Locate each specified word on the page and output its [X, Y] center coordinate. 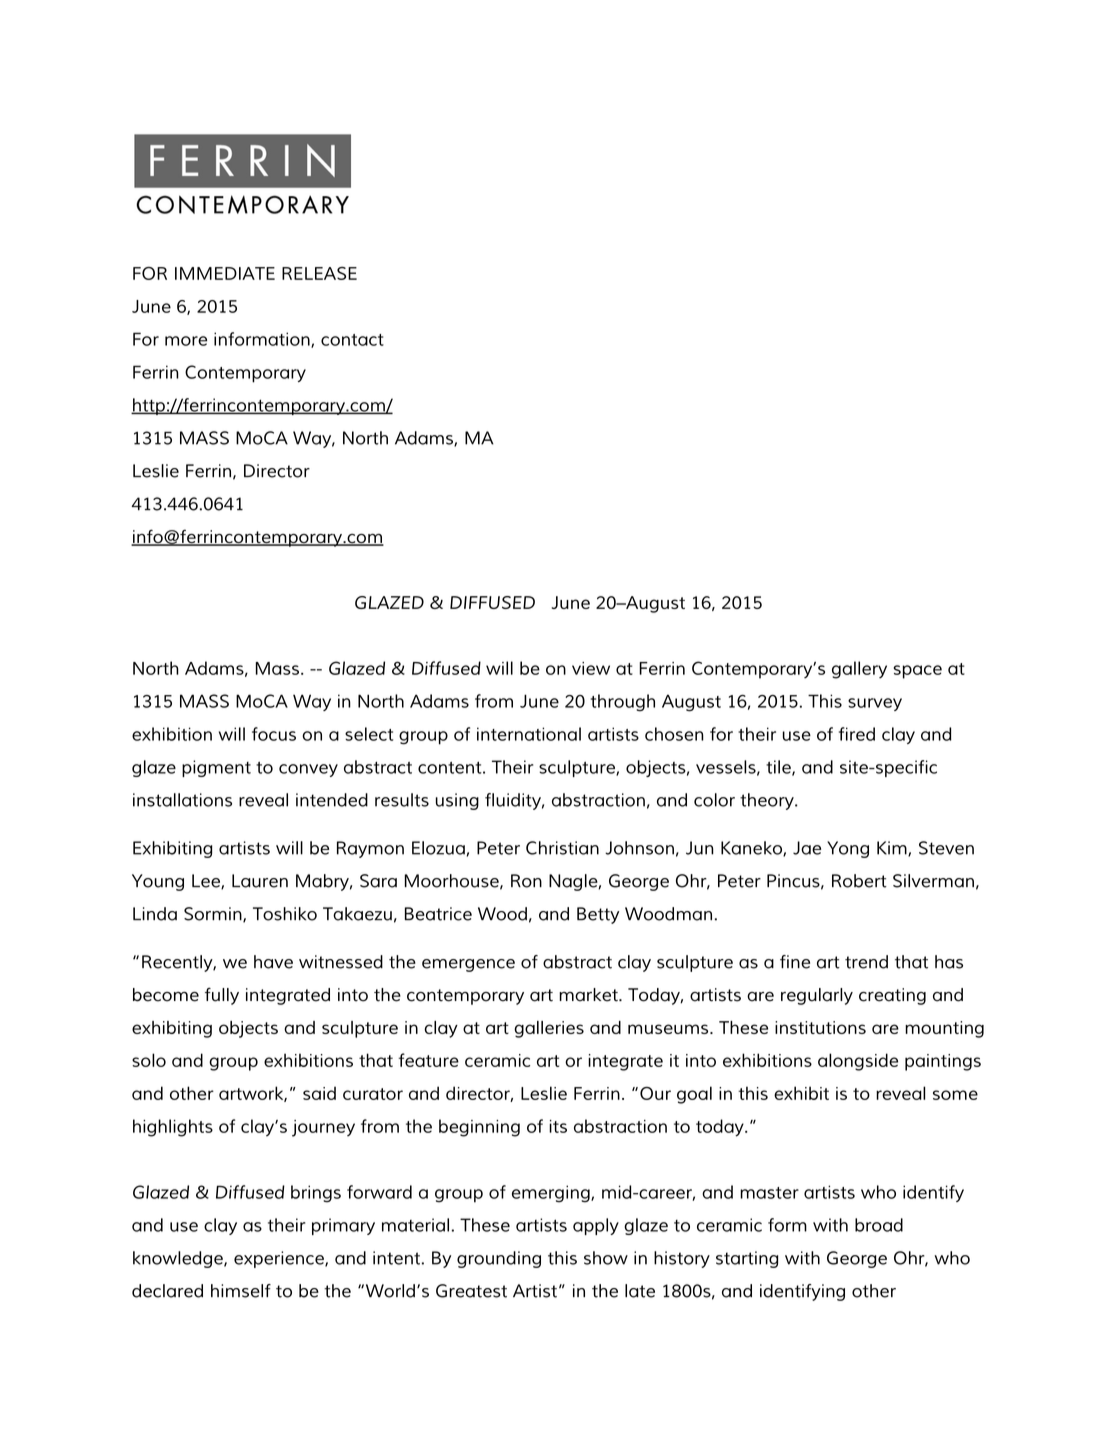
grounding [499, 1259]
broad [879, 1225]
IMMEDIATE [225, 273]
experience [280, 1259]
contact [352, 340]
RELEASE [319, 273]
